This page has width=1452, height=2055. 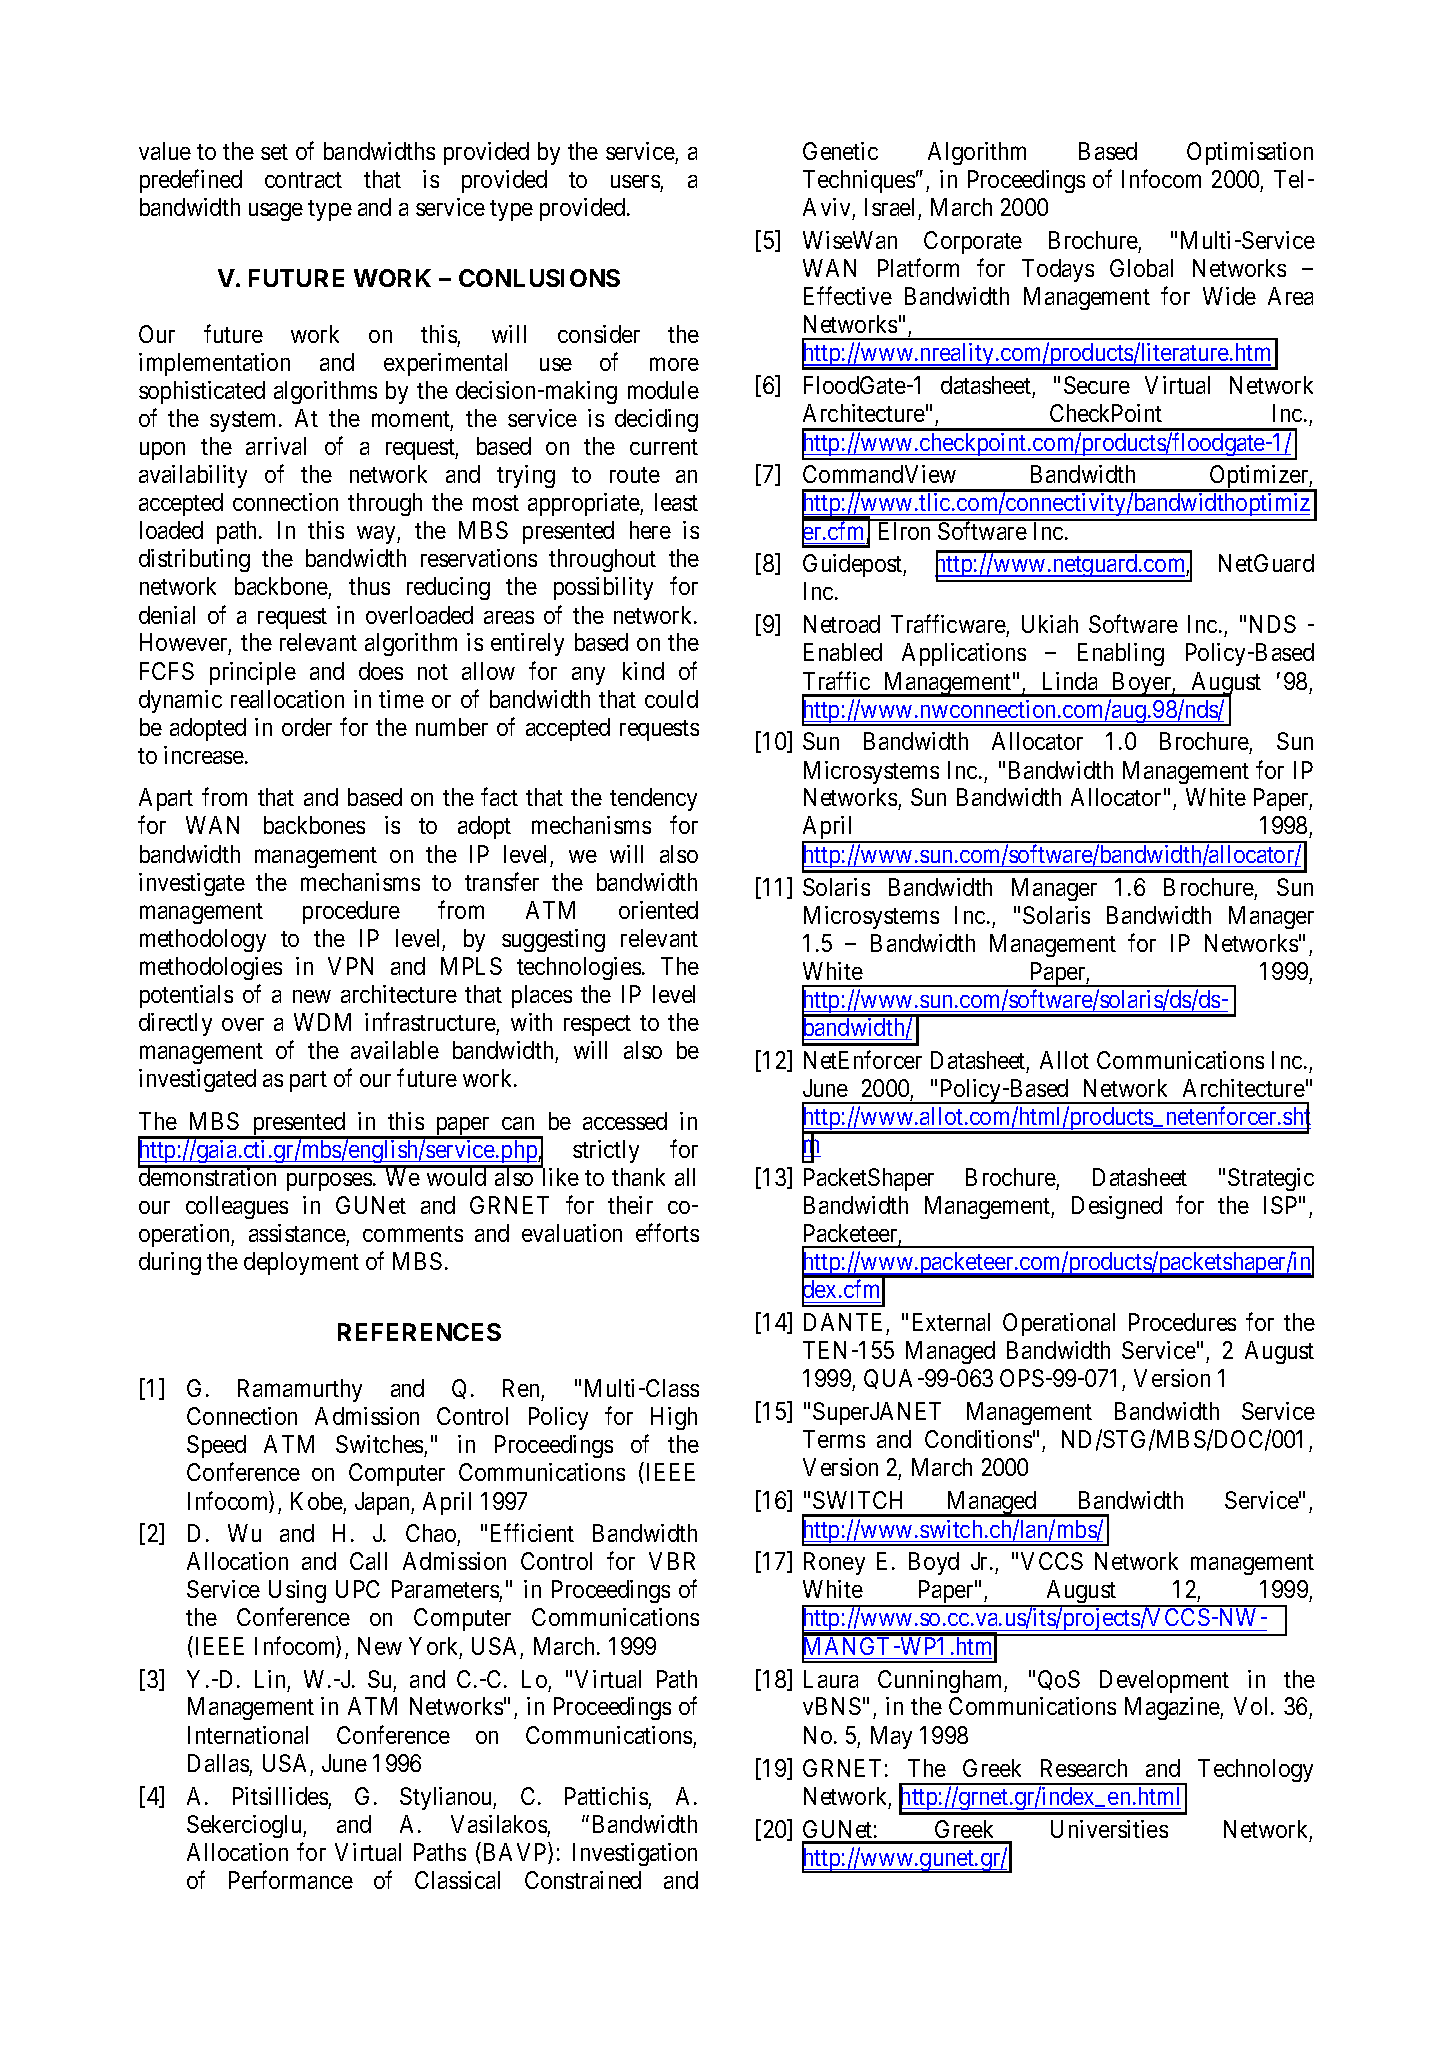 I want to click on WDM, so click(x=322, y=1022).
